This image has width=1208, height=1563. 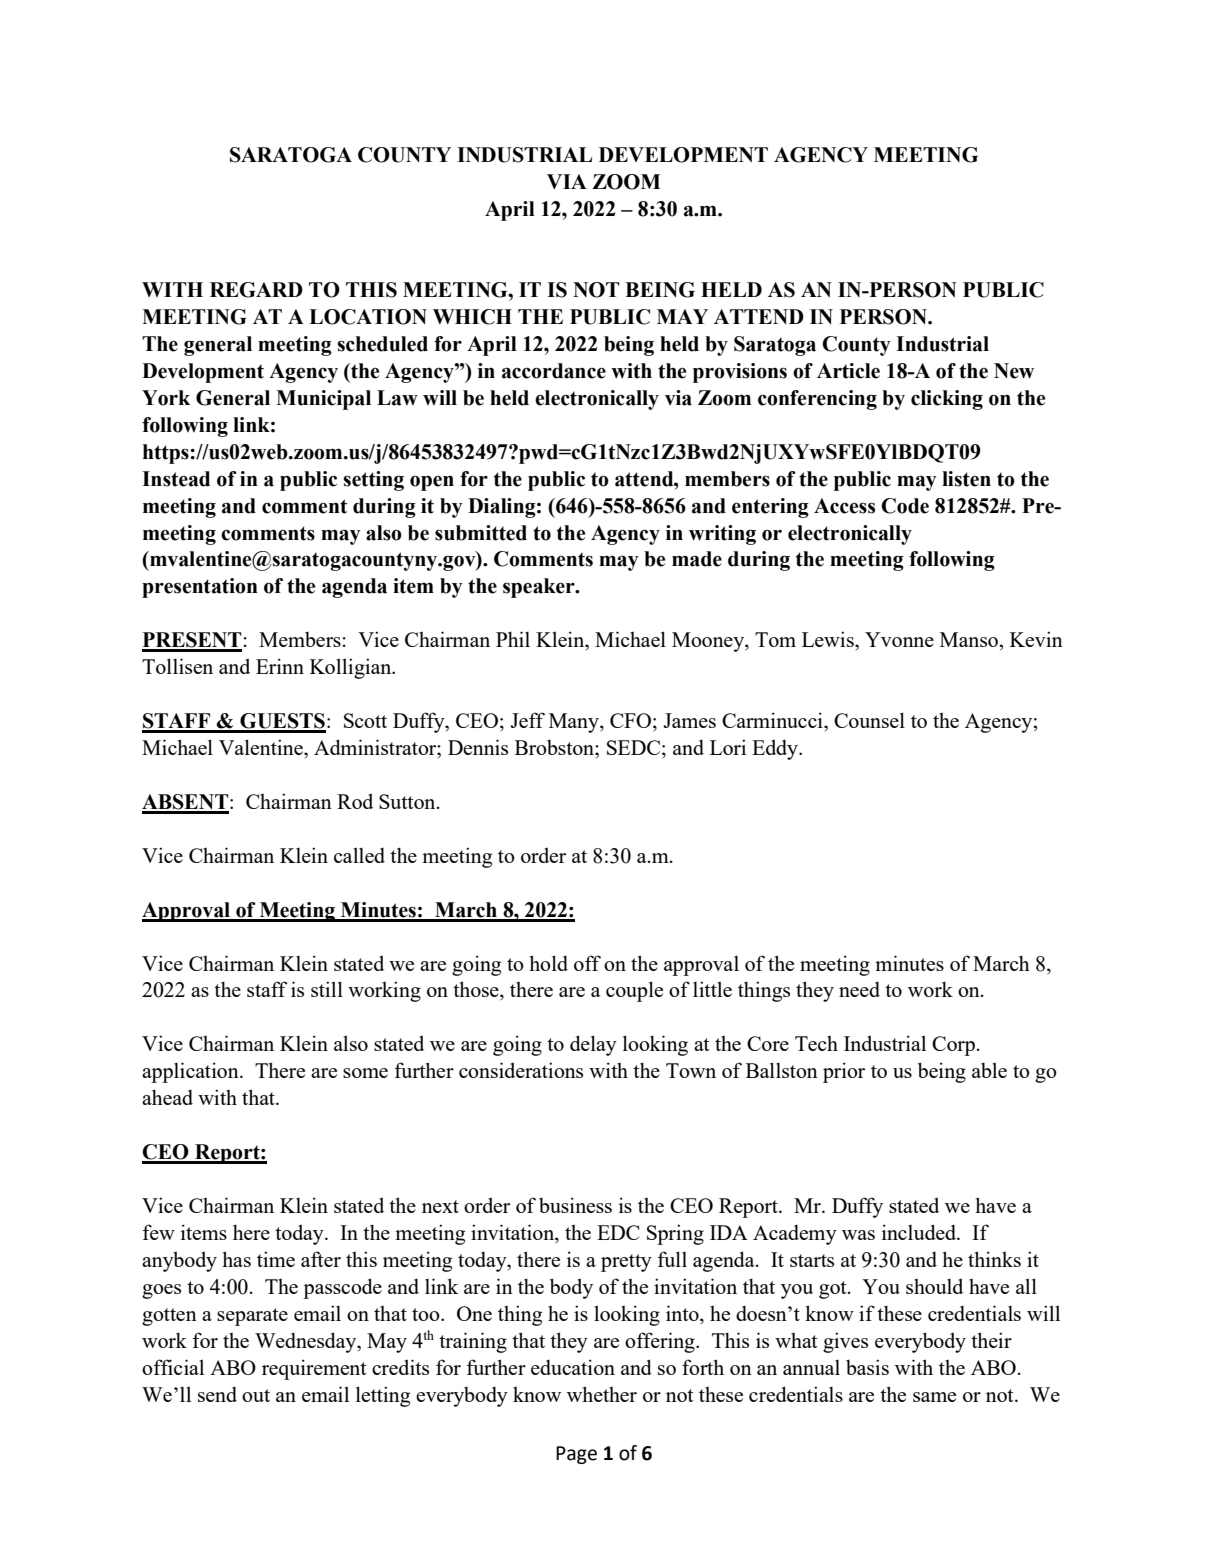 I want to click on called, so click(x=359, y=855).
